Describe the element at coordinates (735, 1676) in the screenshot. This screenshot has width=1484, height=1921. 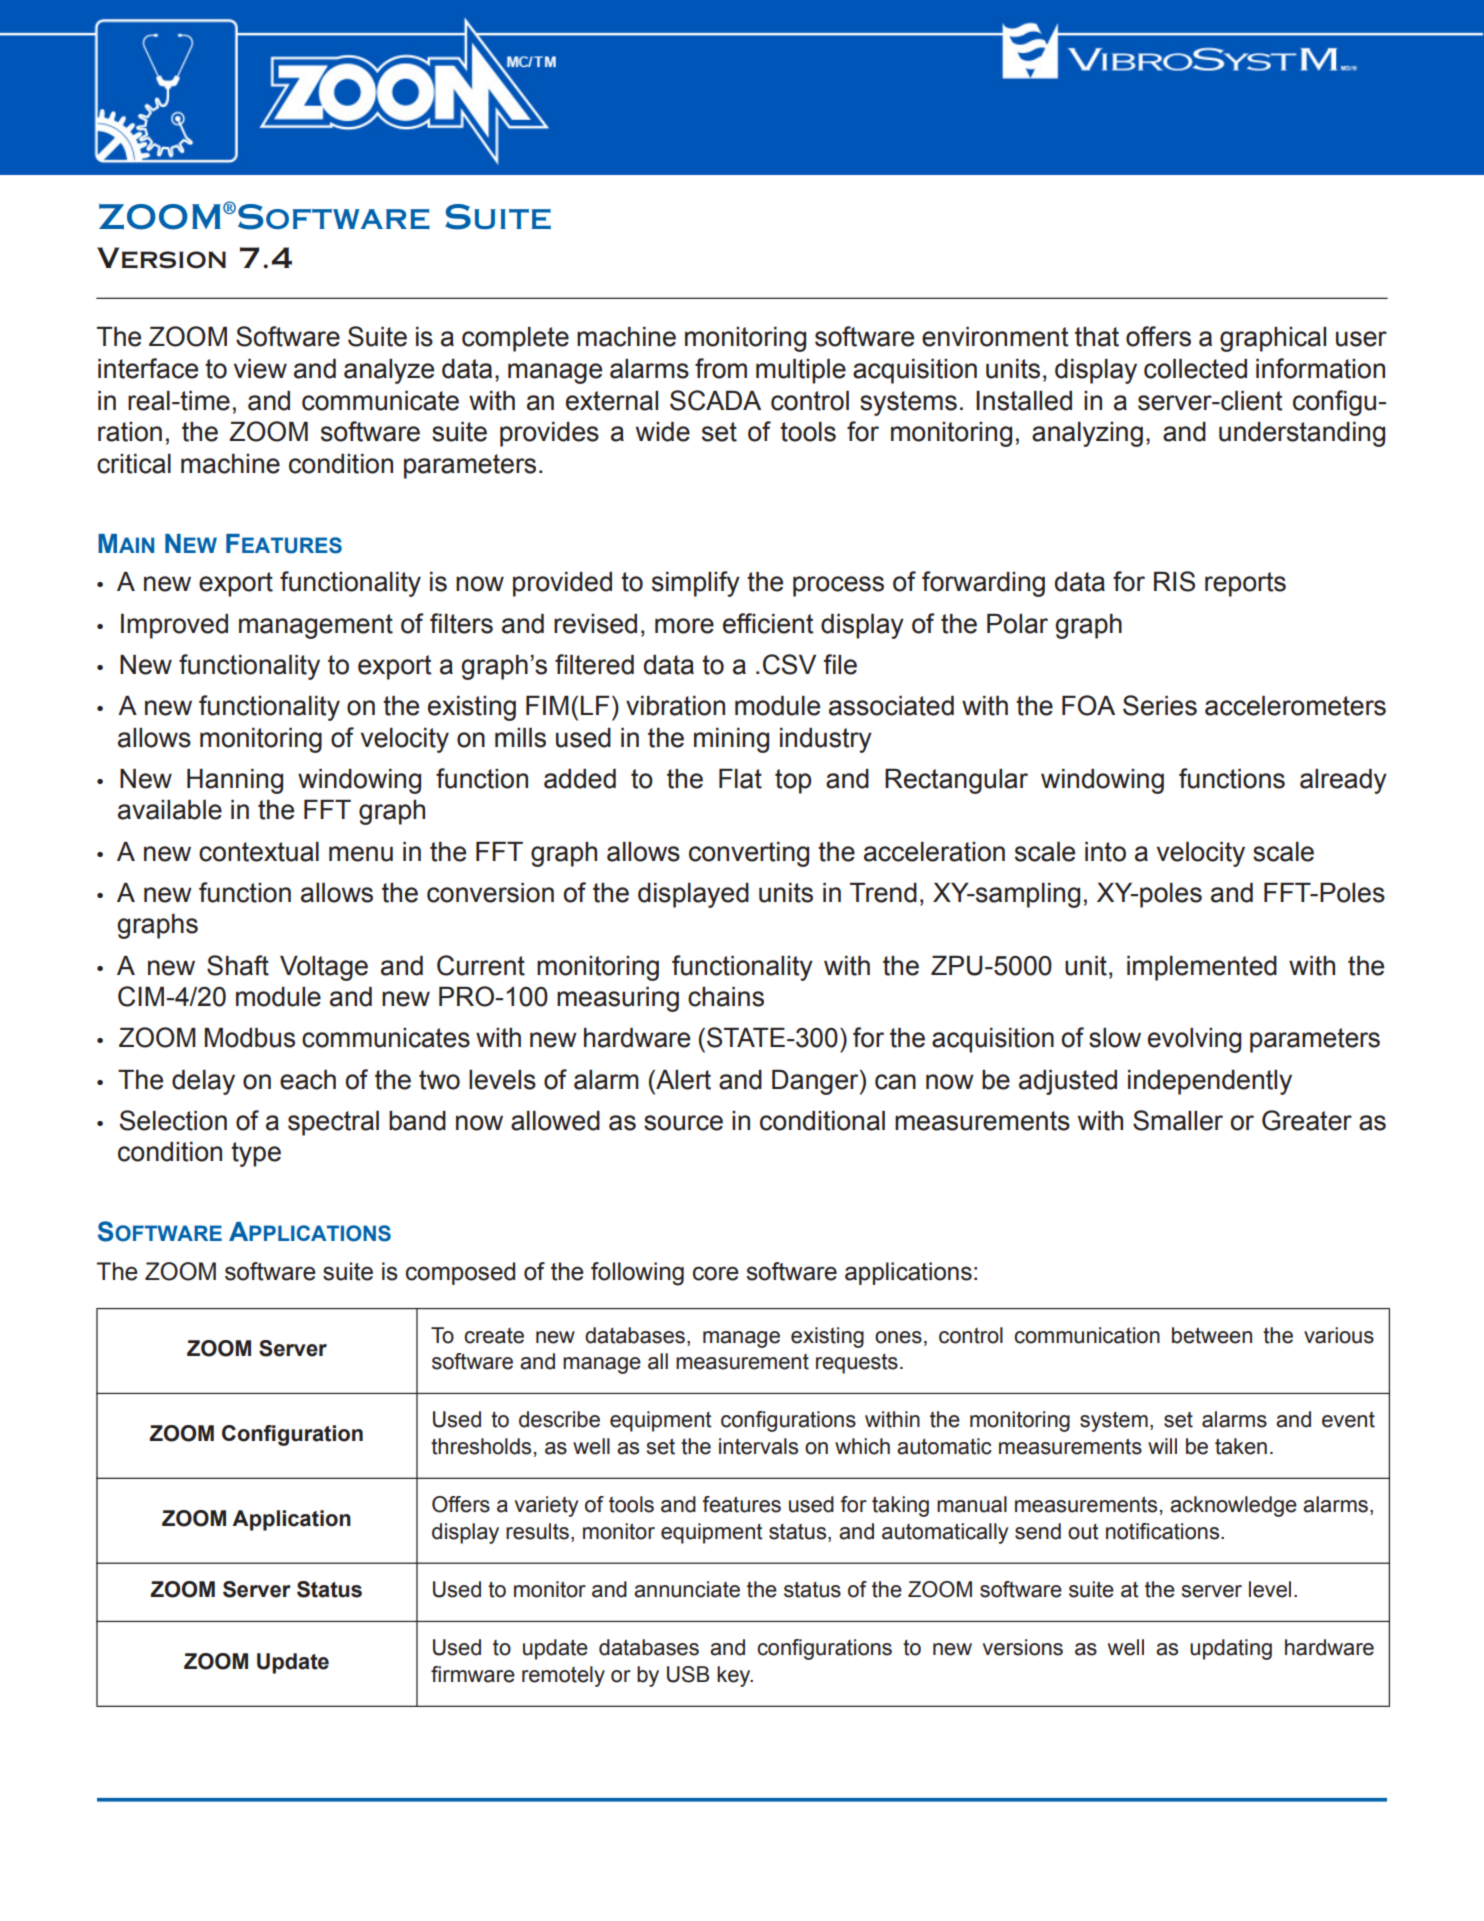
I see `key` at that location.
